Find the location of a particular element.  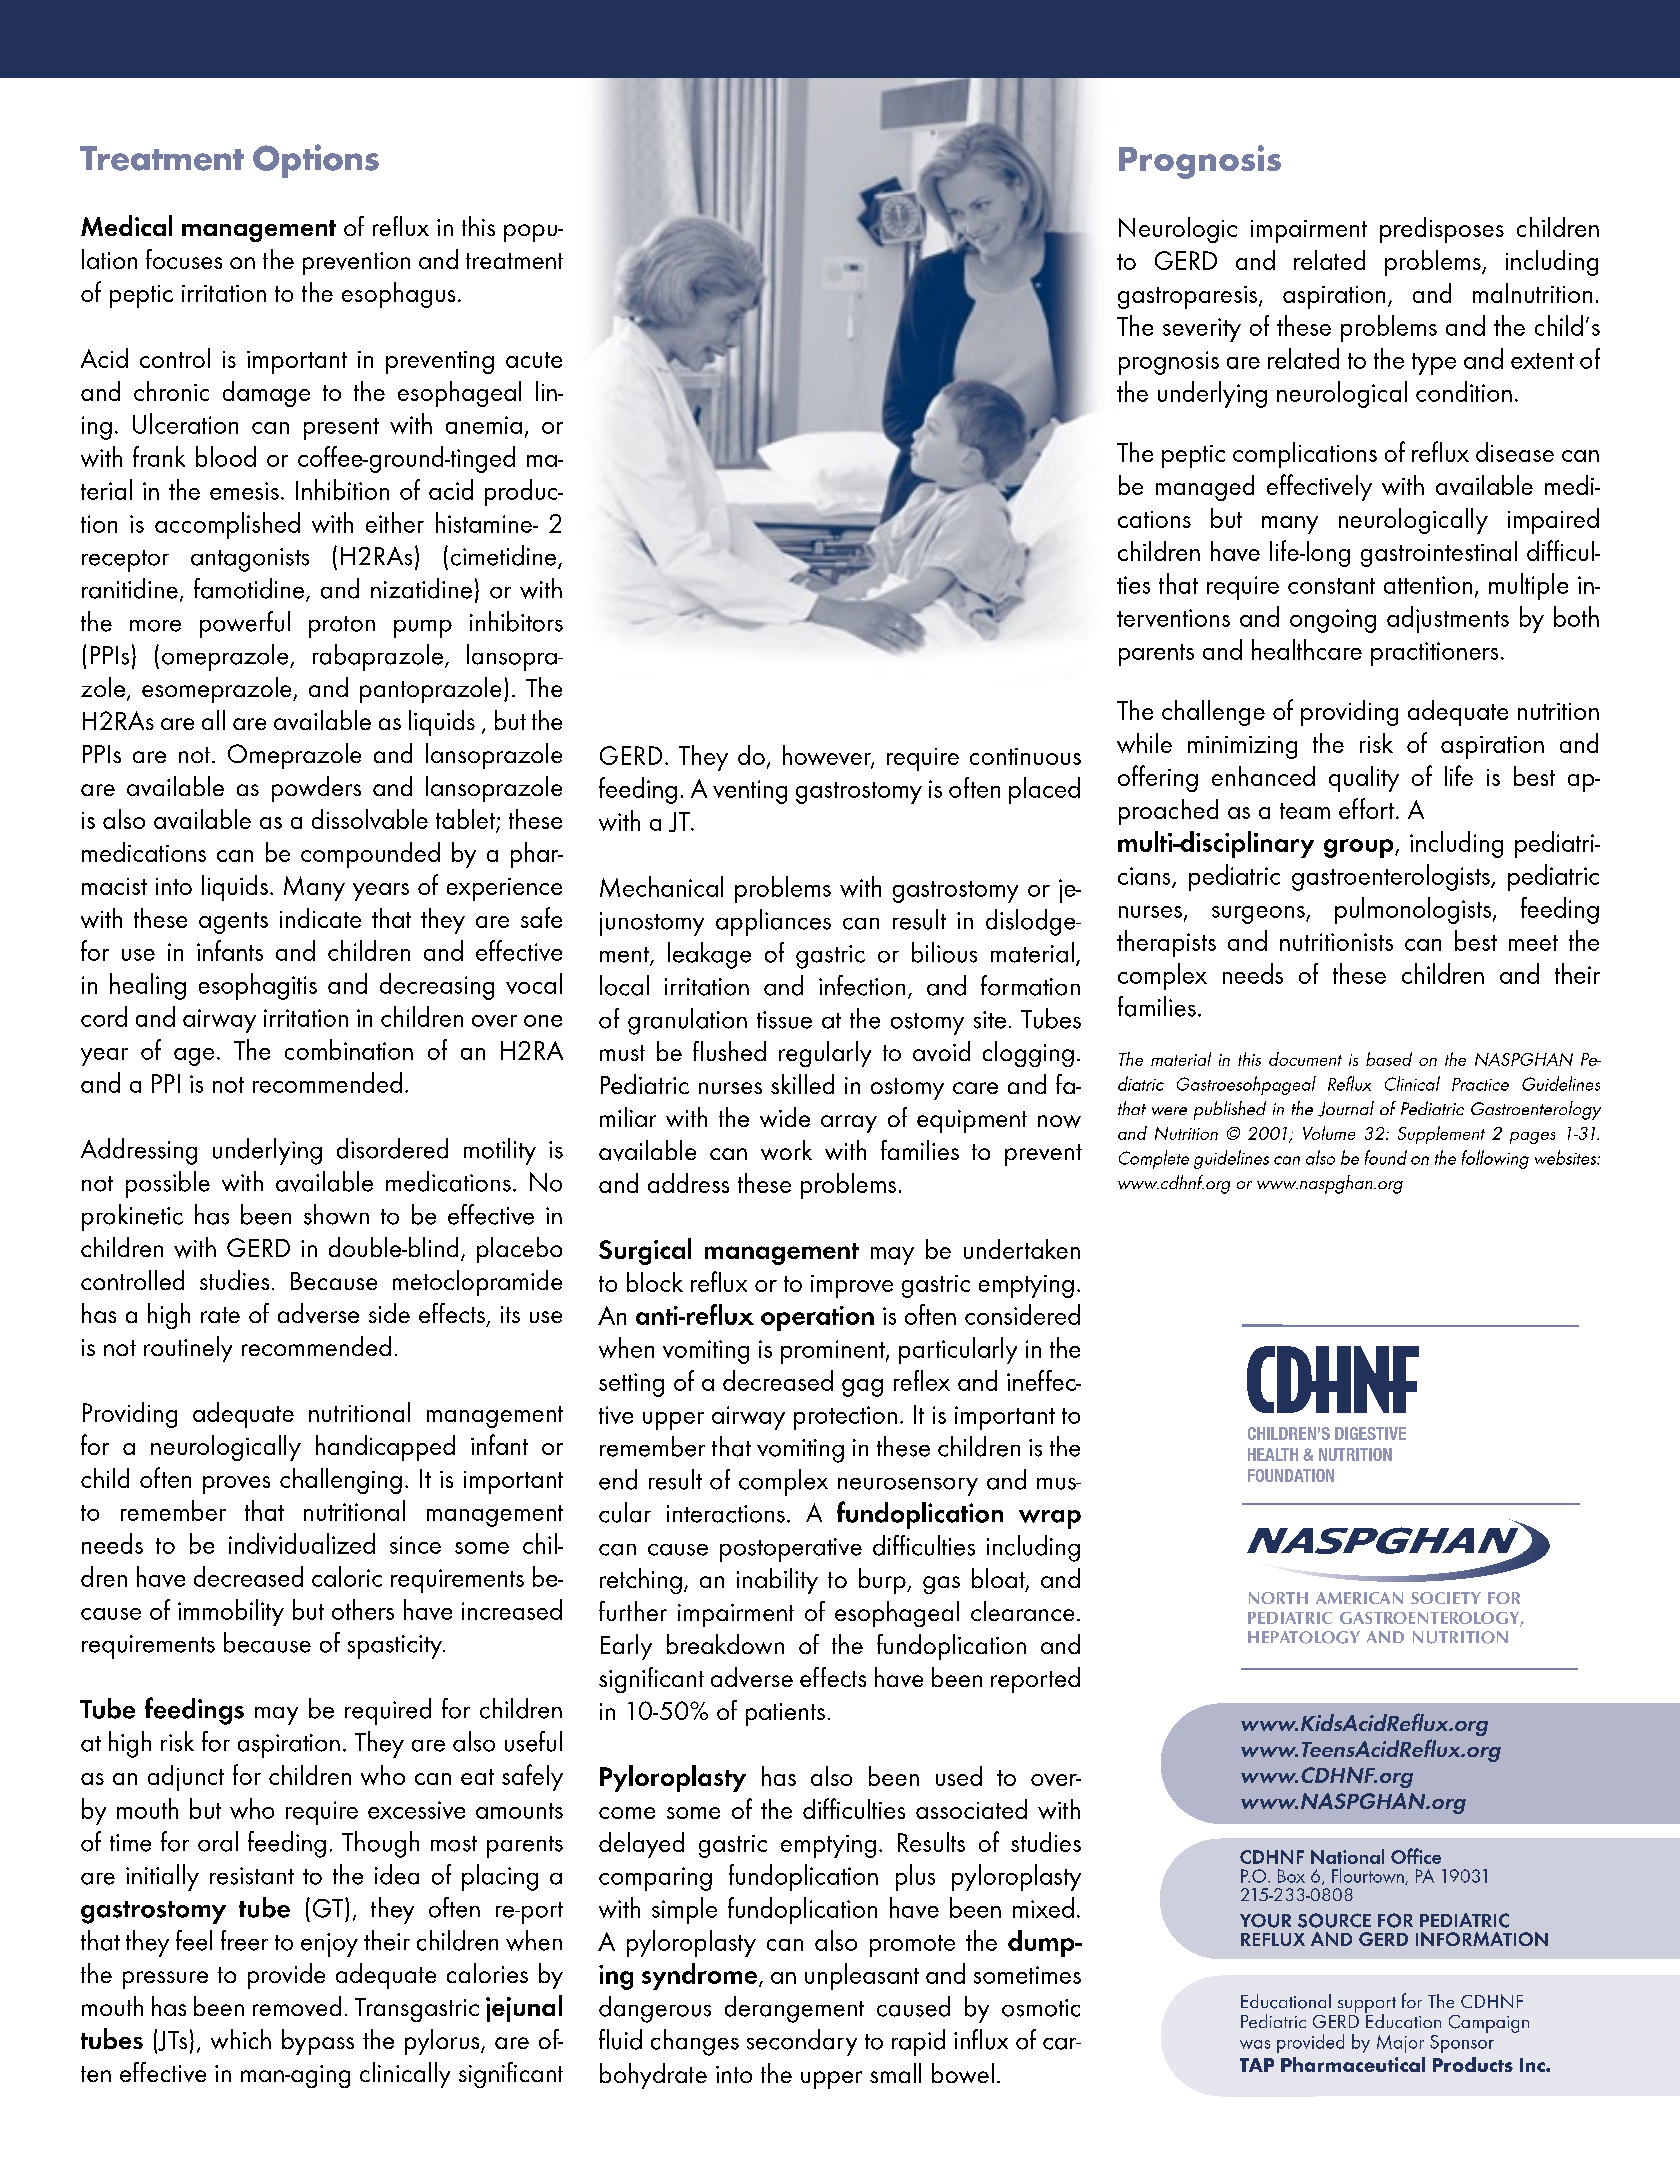

now is located at coordinates (1059, 1121).
